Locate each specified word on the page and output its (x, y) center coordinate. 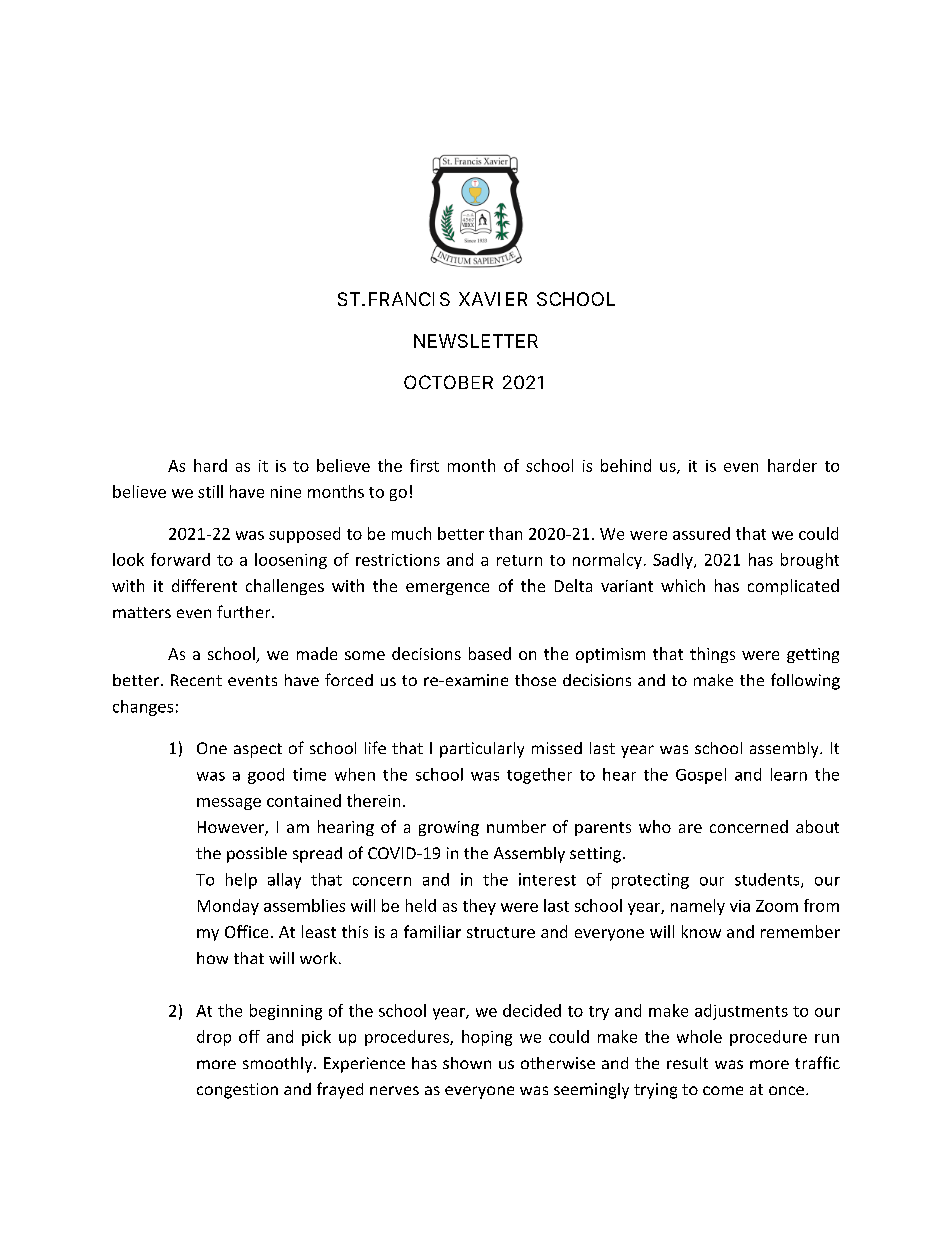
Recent (196, 680)
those (535, 680)
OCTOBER (448, 382)
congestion (237, 1091)
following (805, 681)
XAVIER (493, 299)
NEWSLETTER (476, 341)
